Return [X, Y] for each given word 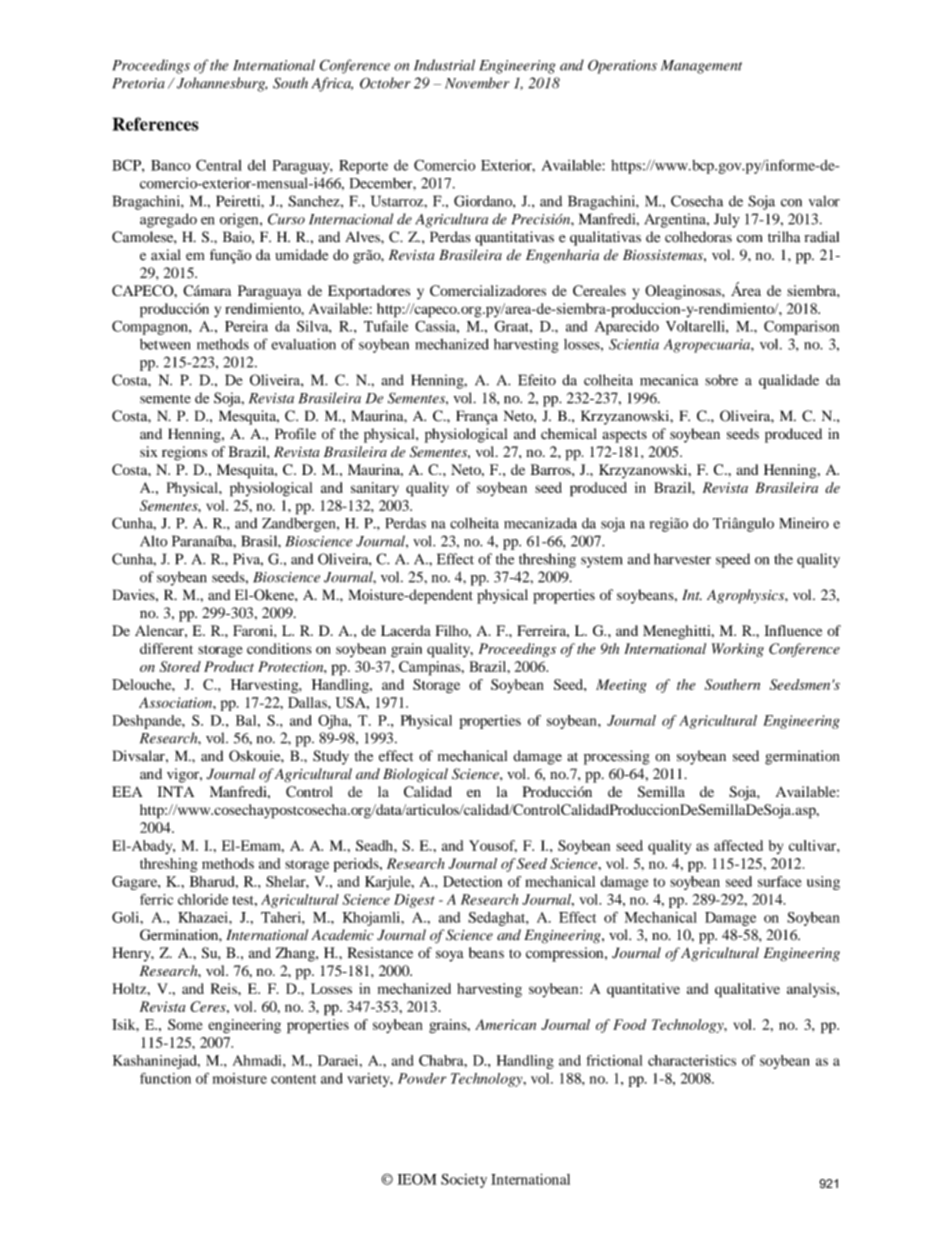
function [165, 1078]
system [602, 561]
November [477, 83]
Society [464, 1181]
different [166, 648]
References [155, 124]
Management [701, 67]
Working [738, 650]
